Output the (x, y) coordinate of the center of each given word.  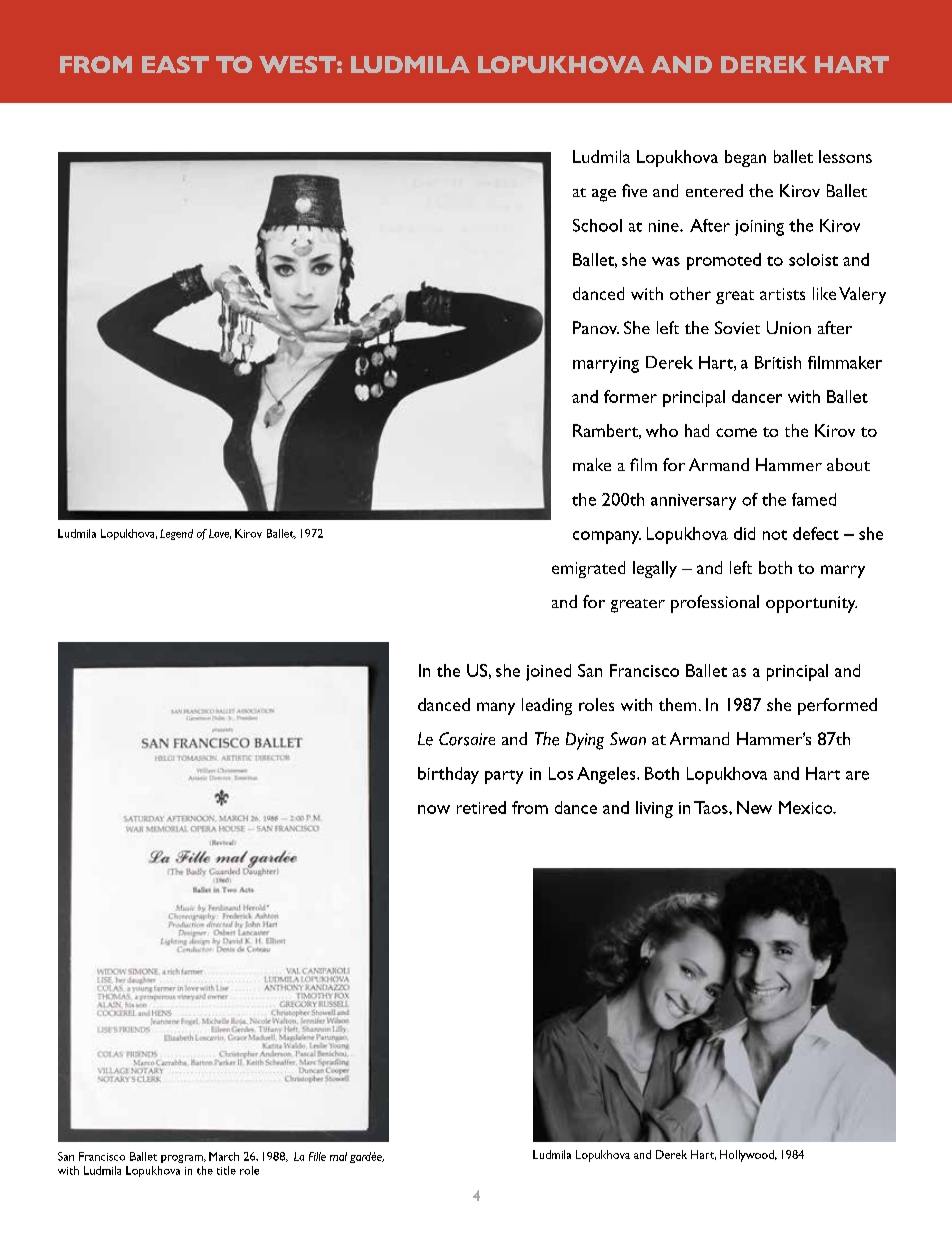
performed (837, 706)
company (607, 537)
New (754, 807)
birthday (448, 775)
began (745, 158)
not (775, 535)
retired (481, 807)
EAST (175, 64)
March (224, 1156)
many (496, 708)
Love (220, 534)
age (604, 195)
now (434, 809)
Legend (176, 534)
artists (782, 294)
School (597, 225)
